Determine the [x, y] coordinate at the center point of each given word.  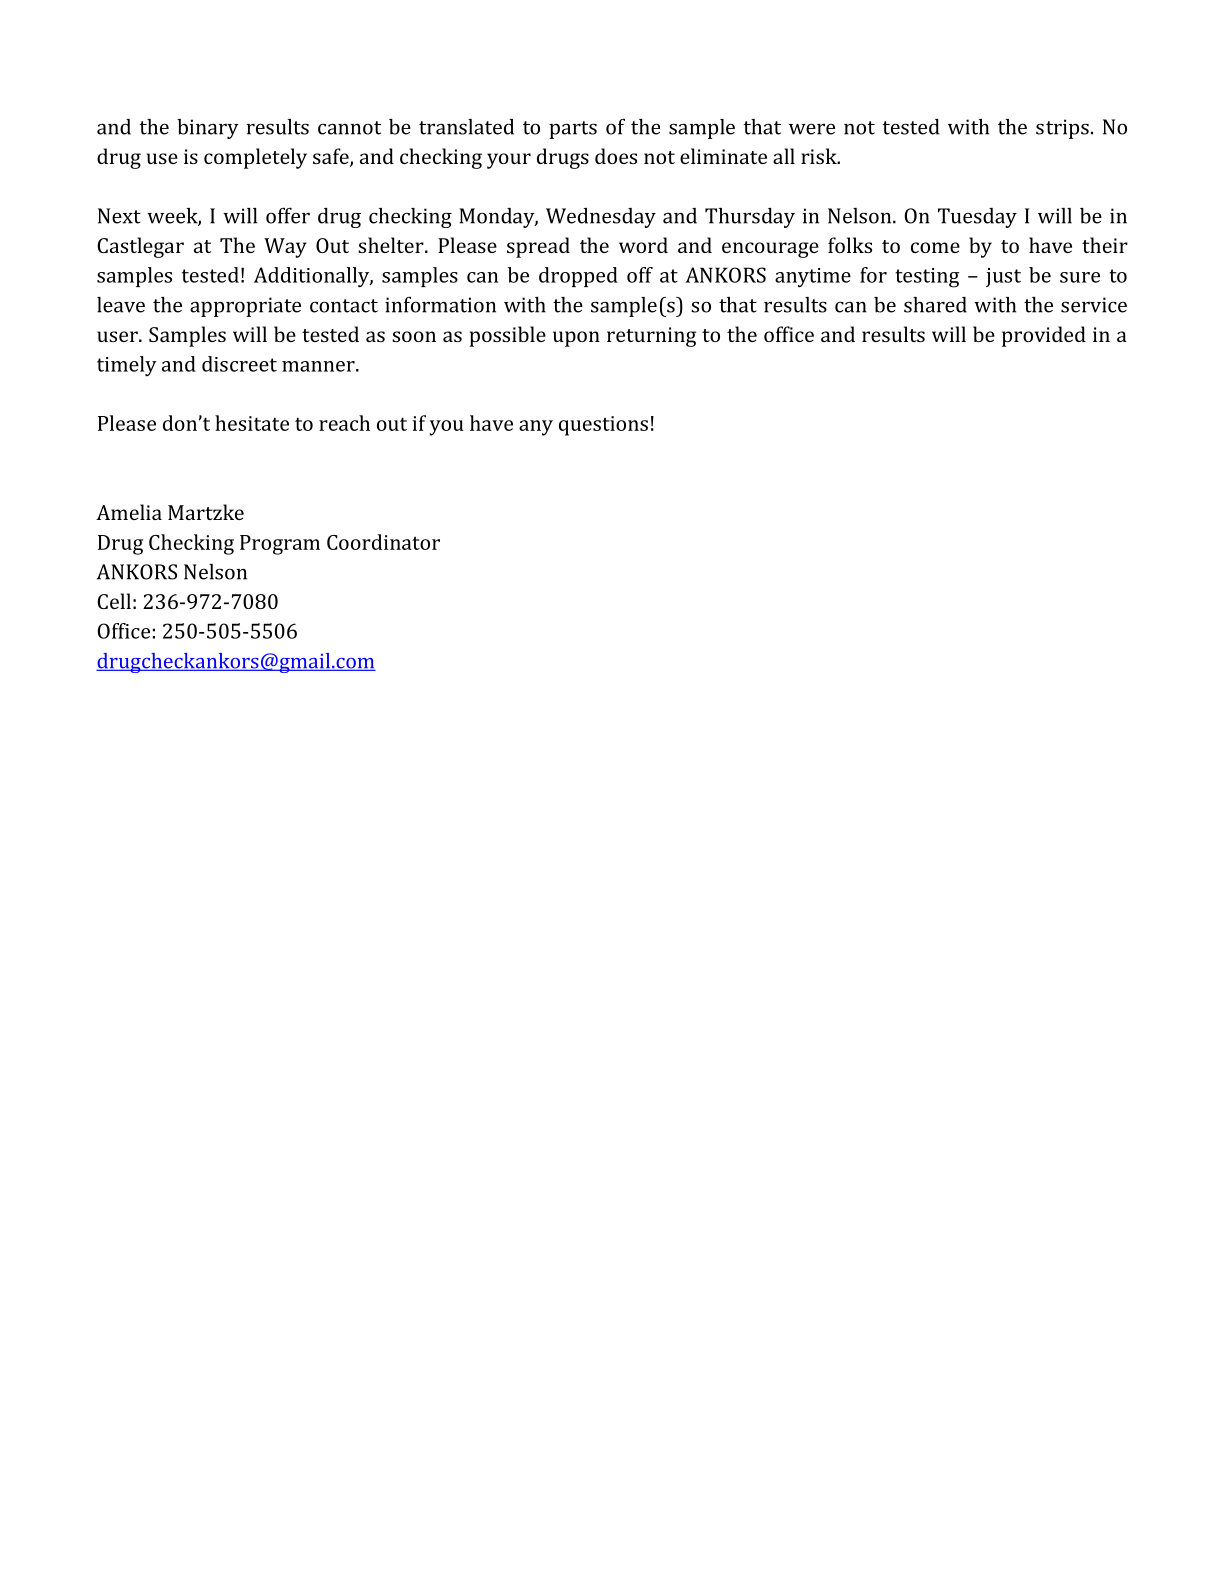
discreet [239, 364]
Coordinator [383, 542]
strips [1062, 129]
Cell [114, 601]
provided [1044, 336]
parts [573, 130]
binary [208, 129]
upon [576, 339]
